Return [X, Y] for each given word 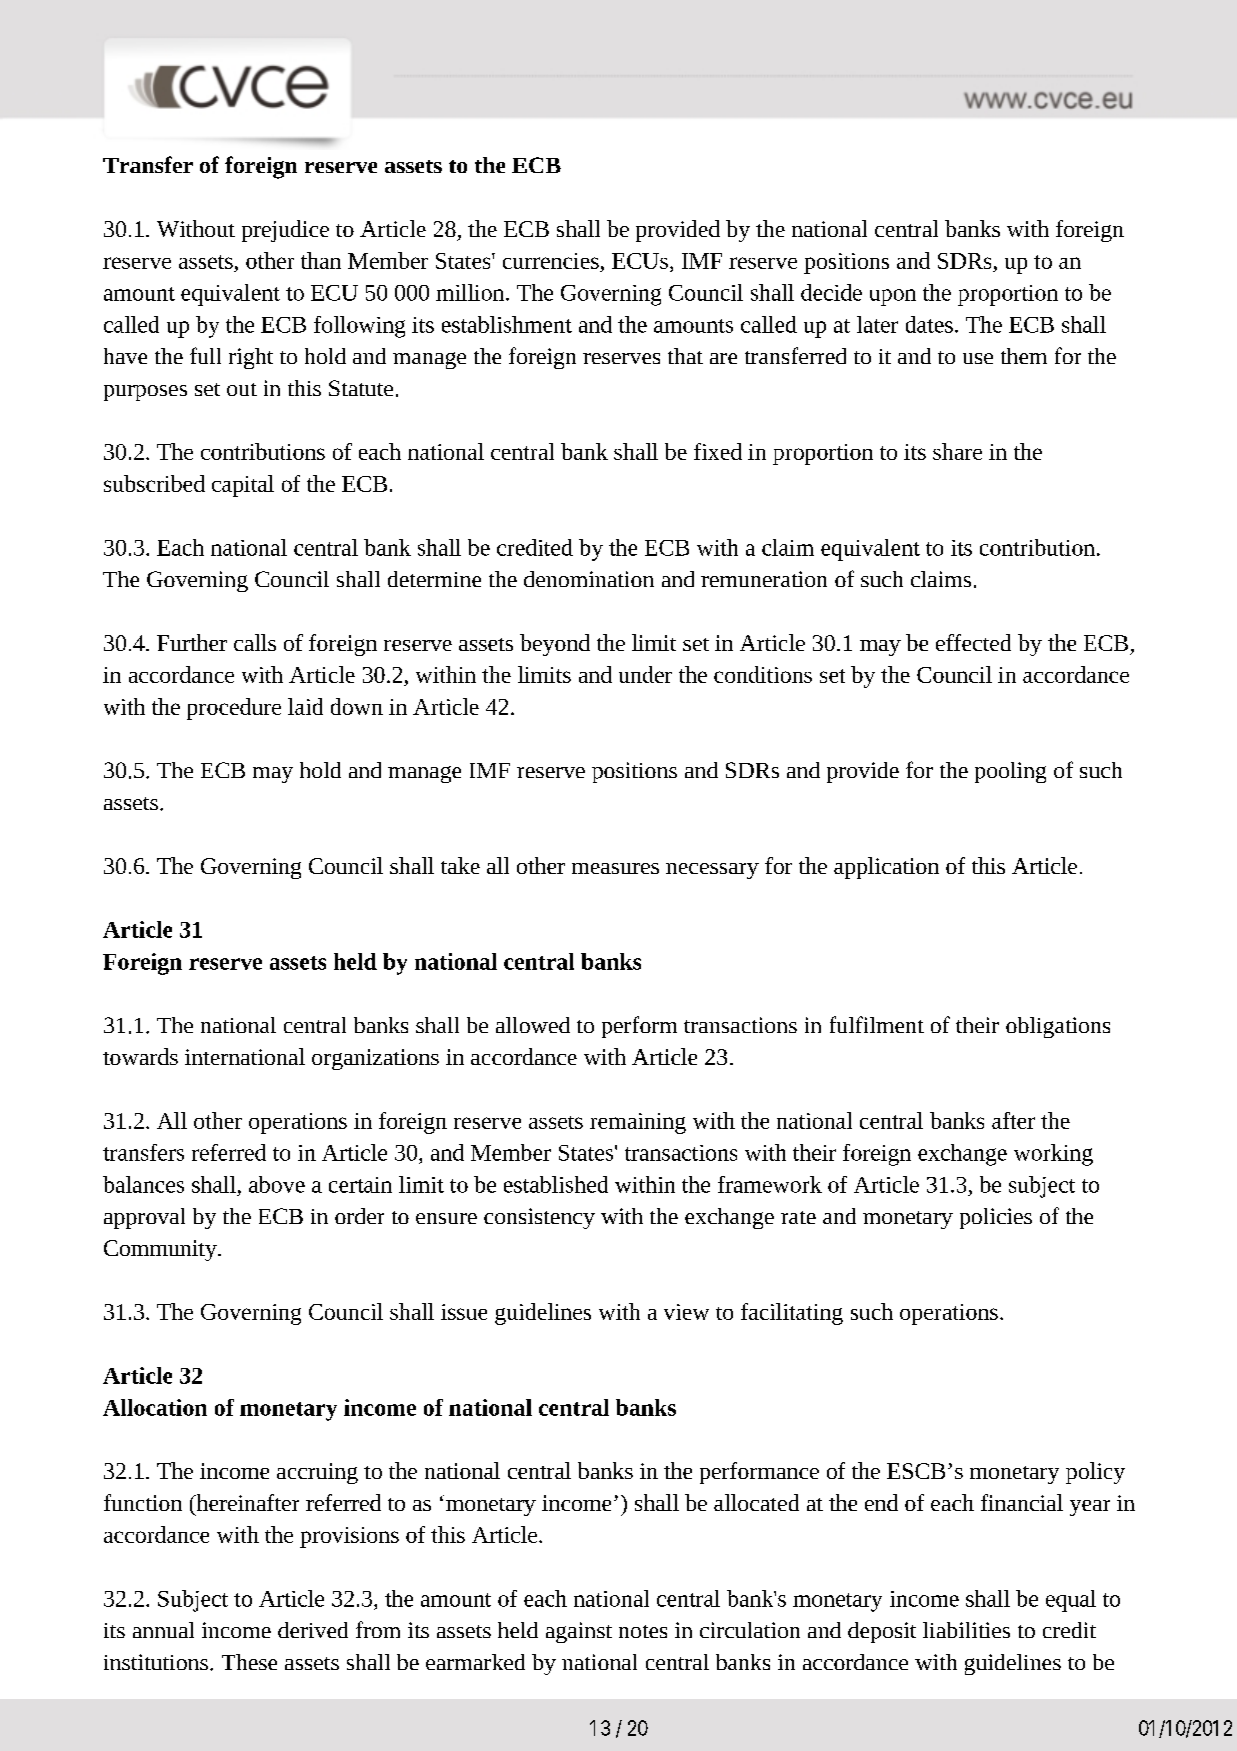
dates [929, 324]
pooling [1010, 772]
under [645, 674]
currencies [551, 261]
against [579, 1632]
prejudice [285, 231]
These [249, 1662]
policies [996, 1218]
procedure [234, 709]
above [277, 1184]
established [556, 1184]
